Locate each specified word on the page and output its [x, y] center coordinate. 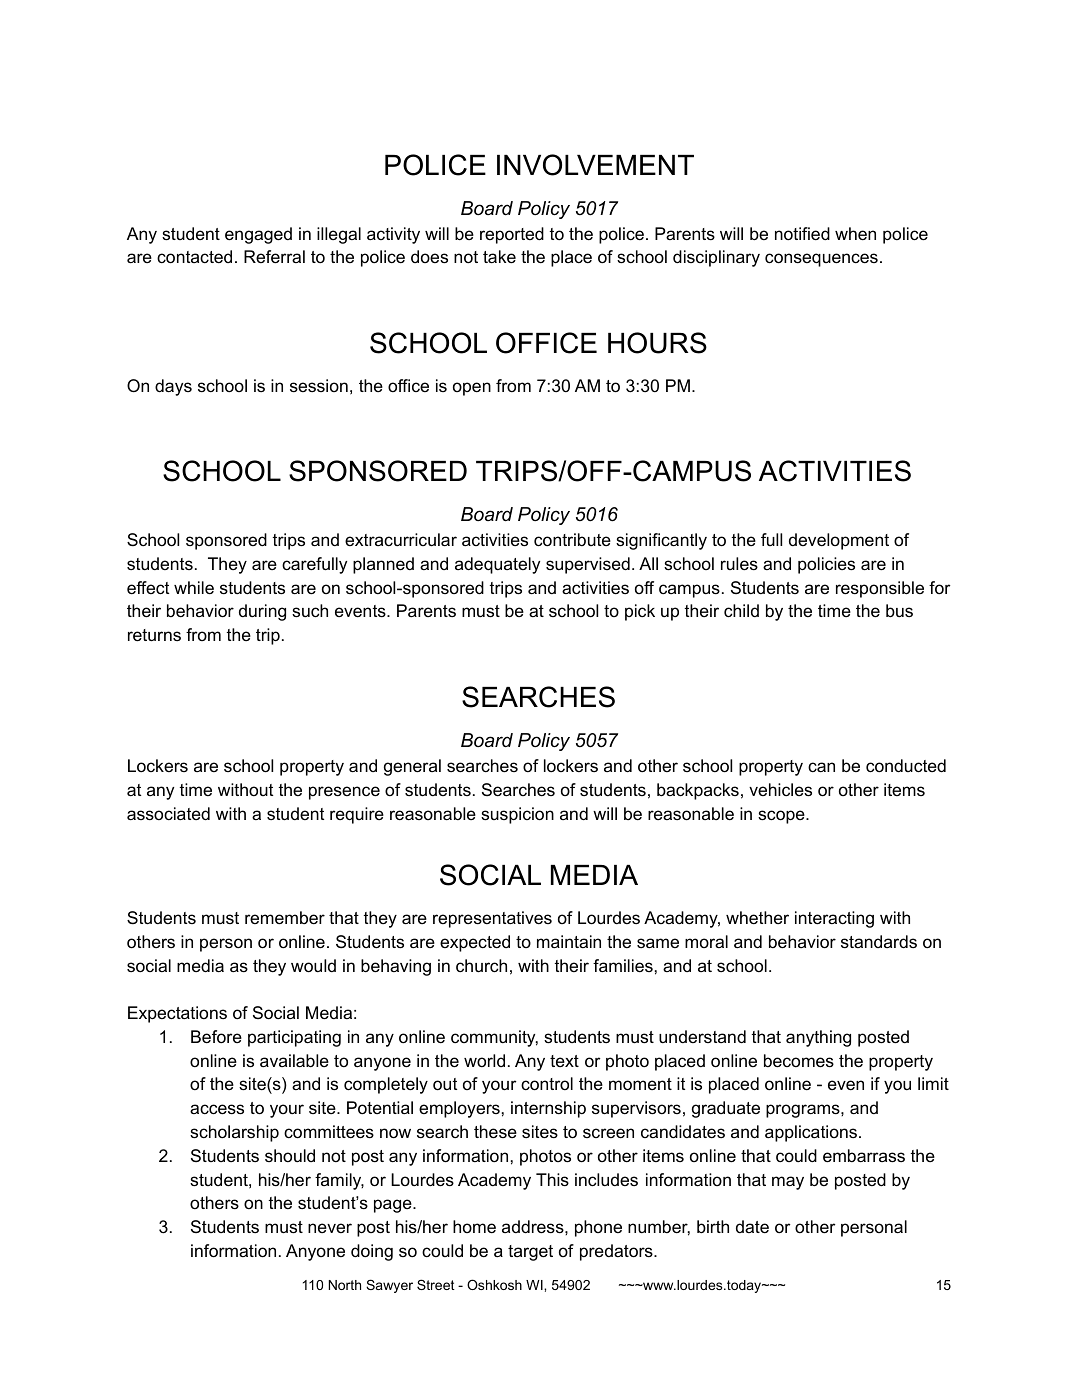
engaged [258, 235]
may [788, 1183]
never [330, 1228]
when [855, 234]
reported [512, 235]
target [530, 1253]
